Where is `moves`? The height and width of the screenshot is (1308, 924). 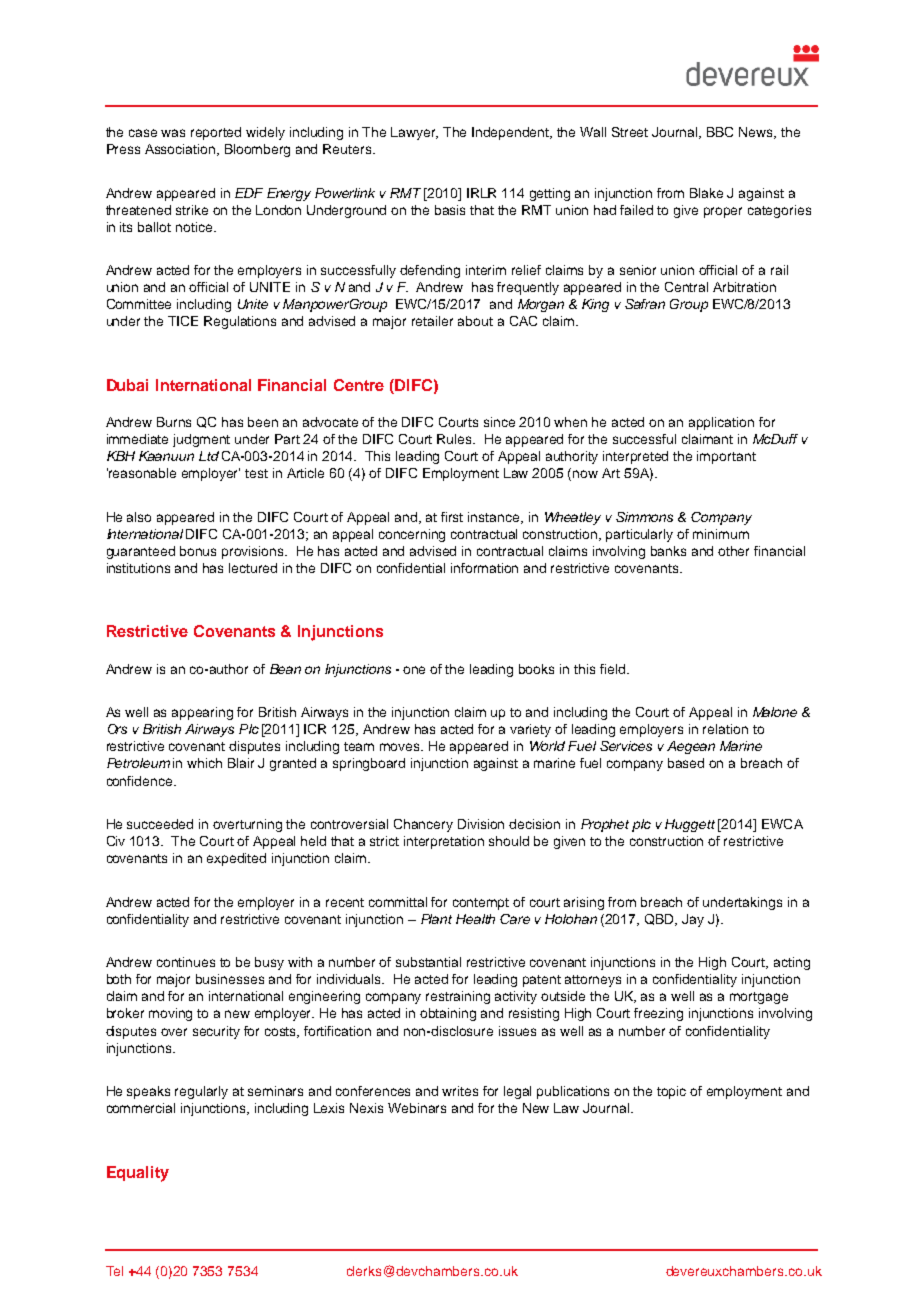
moves is located at coordinates (401, 747).
